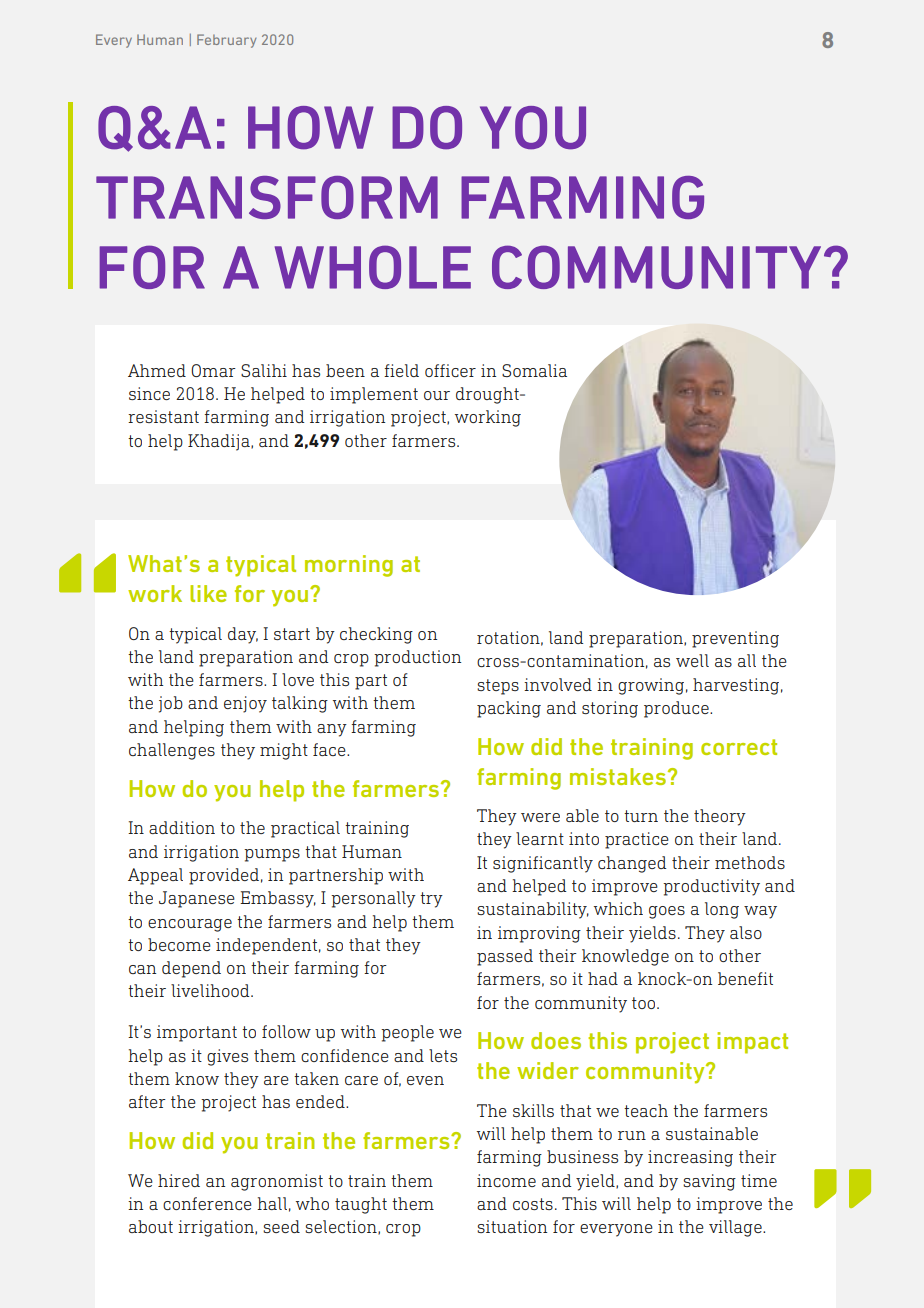  What do you see at coordinates (417, 658) in the page?
I see `production` at bounding box center [417, 658].
